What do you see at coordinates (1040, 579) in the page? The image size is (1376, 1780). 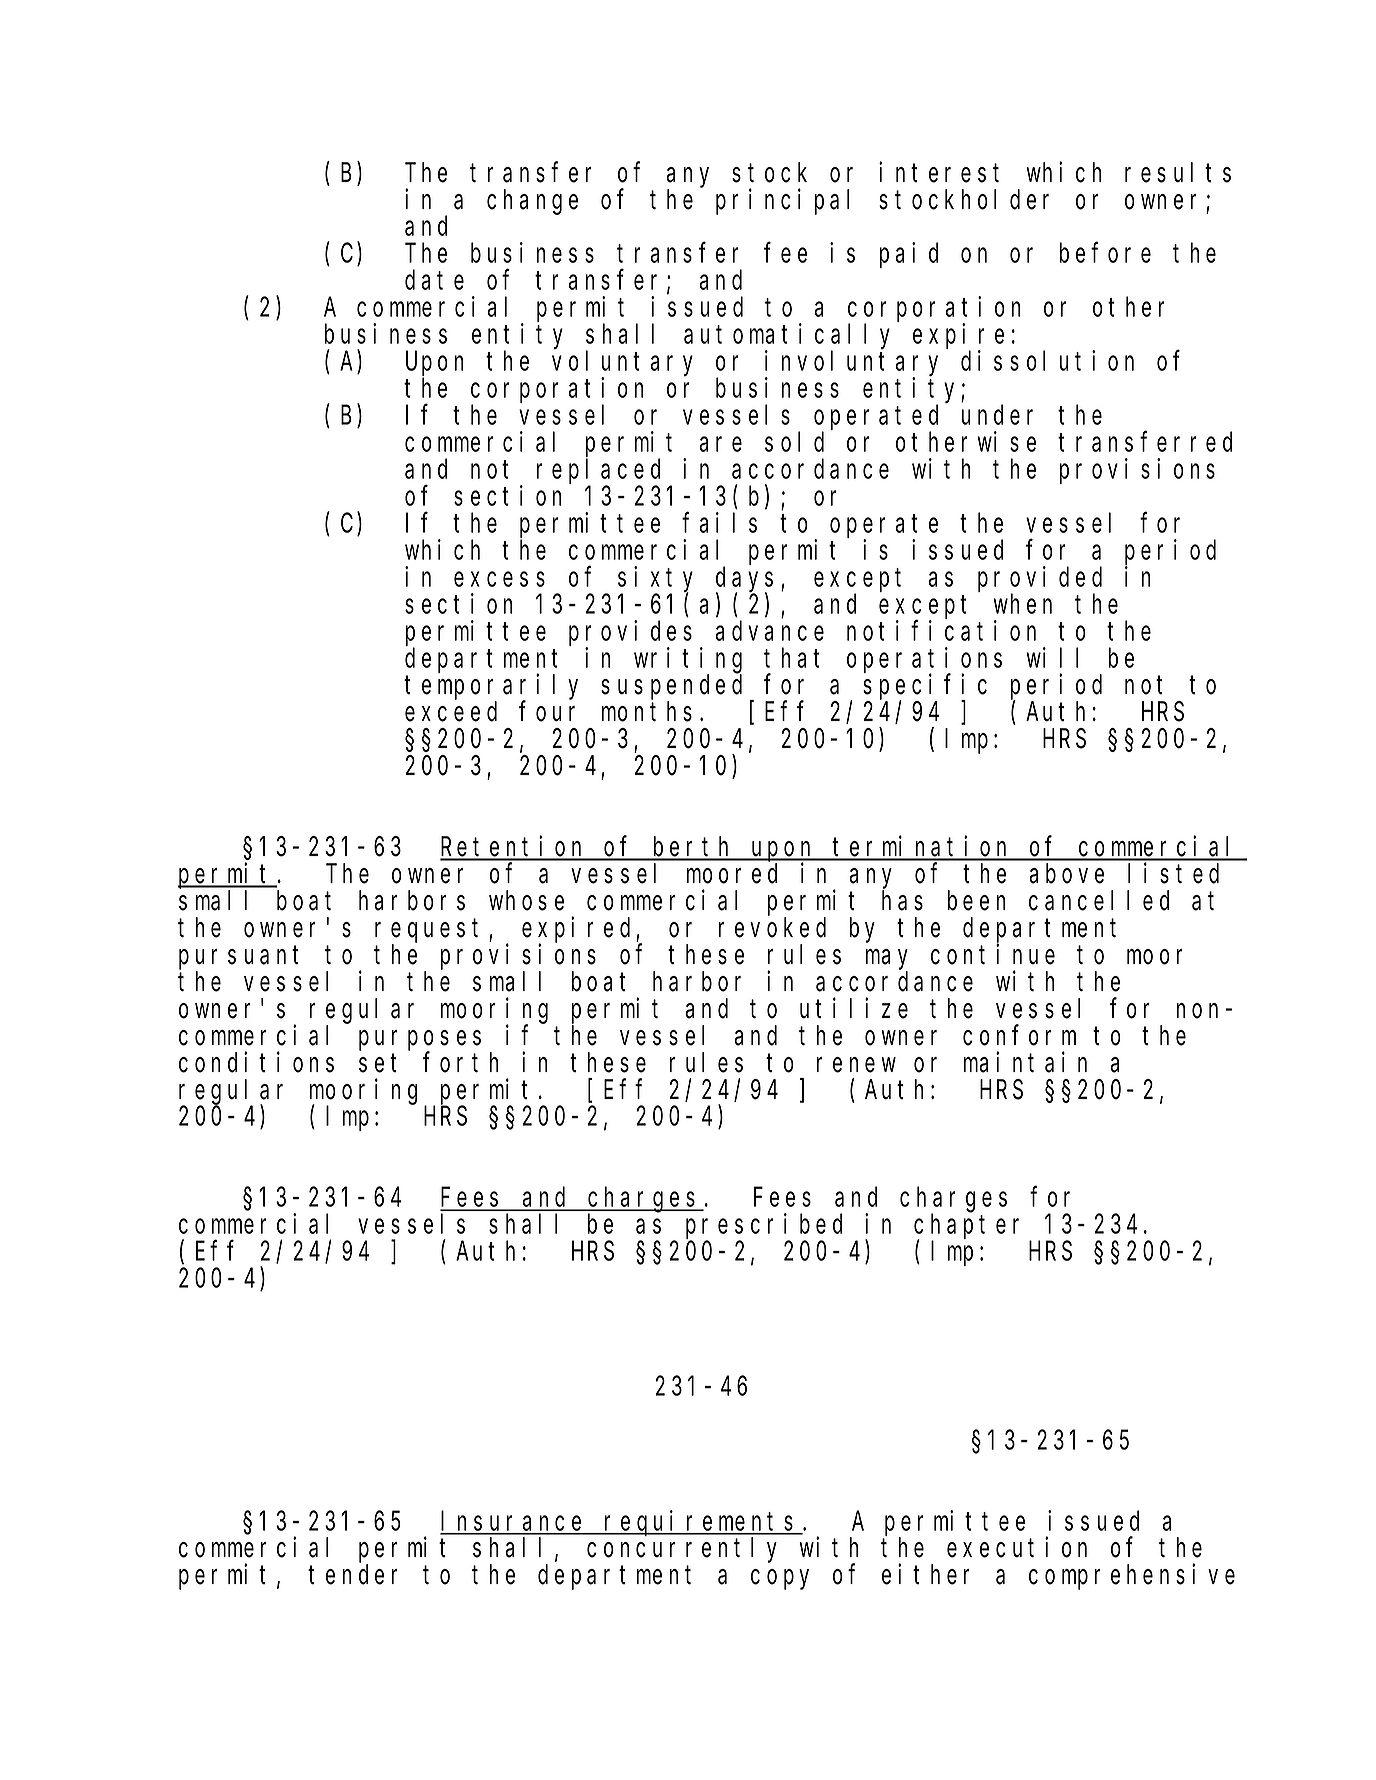 I see `provided` at bounding box center [1040, 579].
